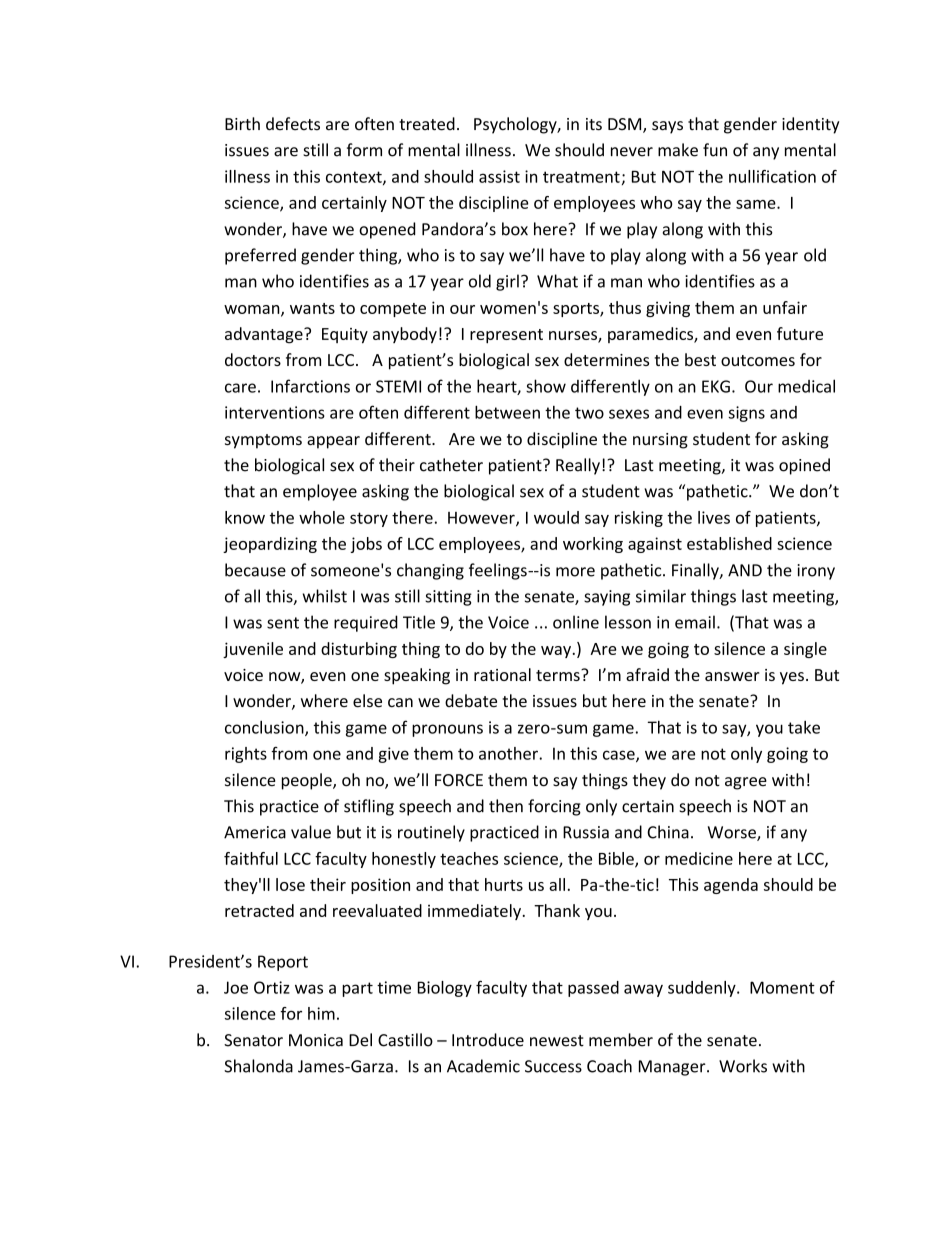 The height and width of the screenshot is (1233, 952). Describe the element at coordinates (746, 783) in the screenshot. I see `agree` at that location.
